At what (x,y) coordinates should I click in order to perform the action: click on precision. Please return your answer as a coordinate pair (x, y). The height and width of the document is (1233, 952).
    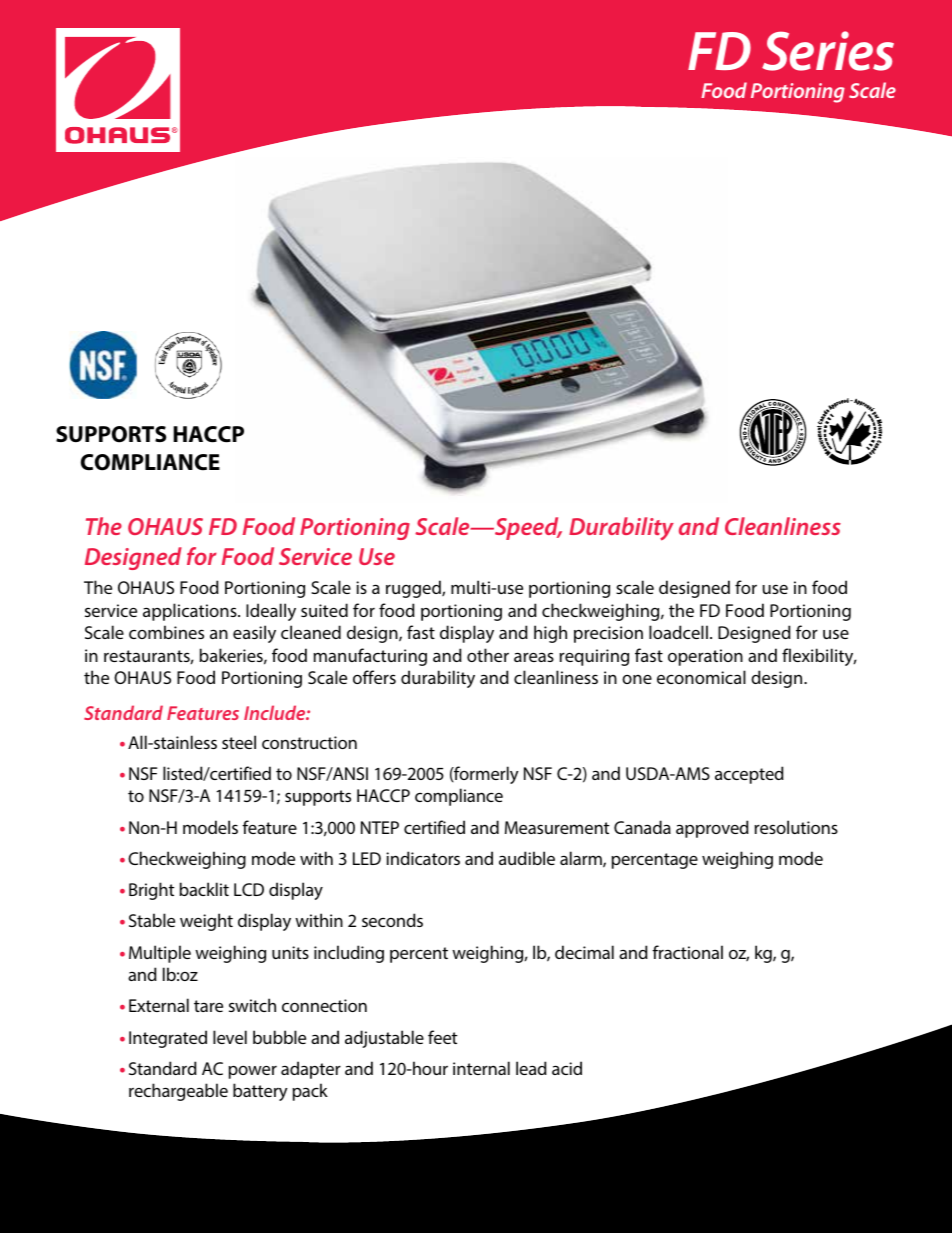
    Looking at the image, I should click on (608, 634).
